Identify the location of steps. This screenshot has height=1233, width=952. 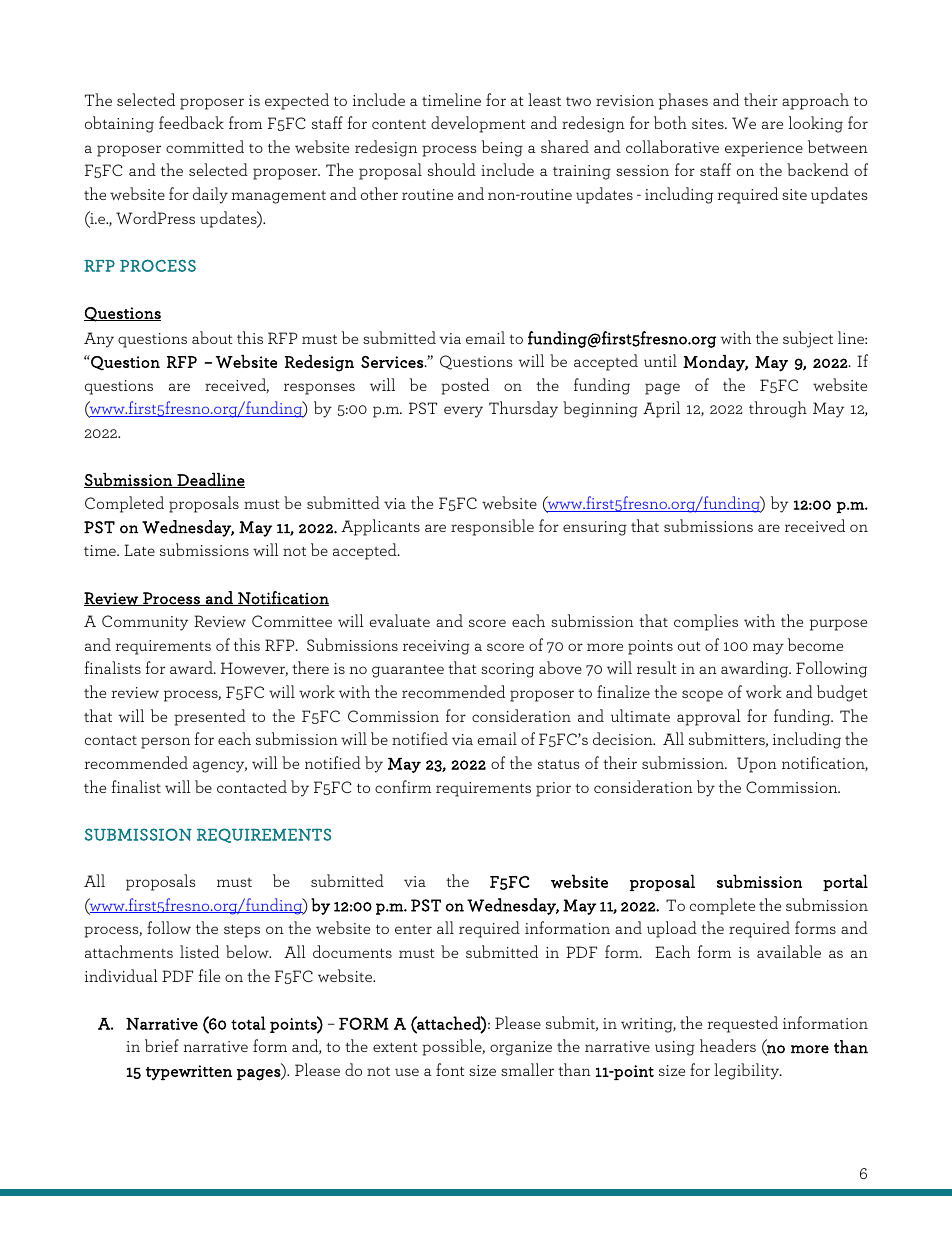
(242, 931).
